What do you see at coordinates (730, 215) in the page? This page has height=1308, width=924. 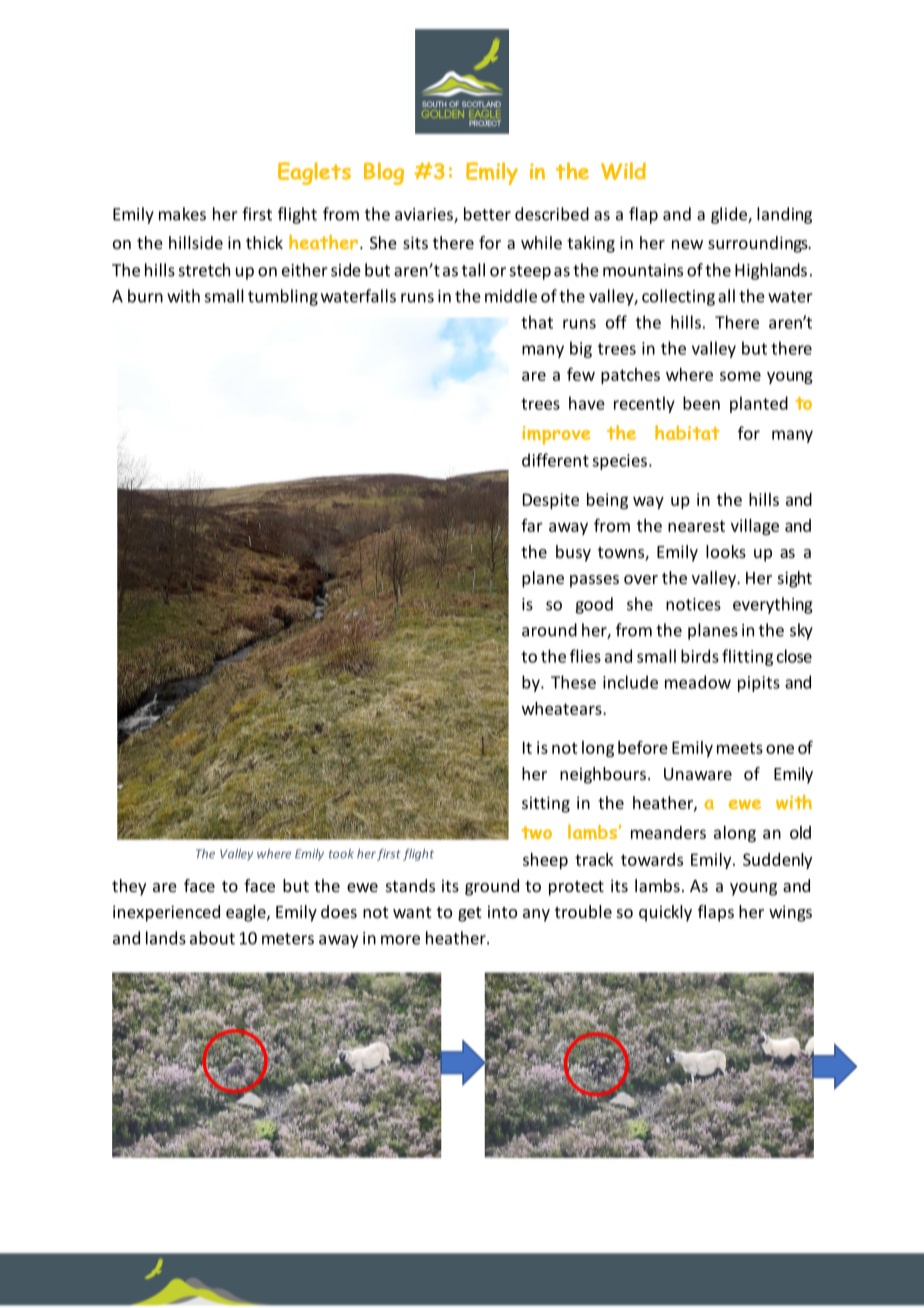 I see `glide` at bounding box center [730, 215].
